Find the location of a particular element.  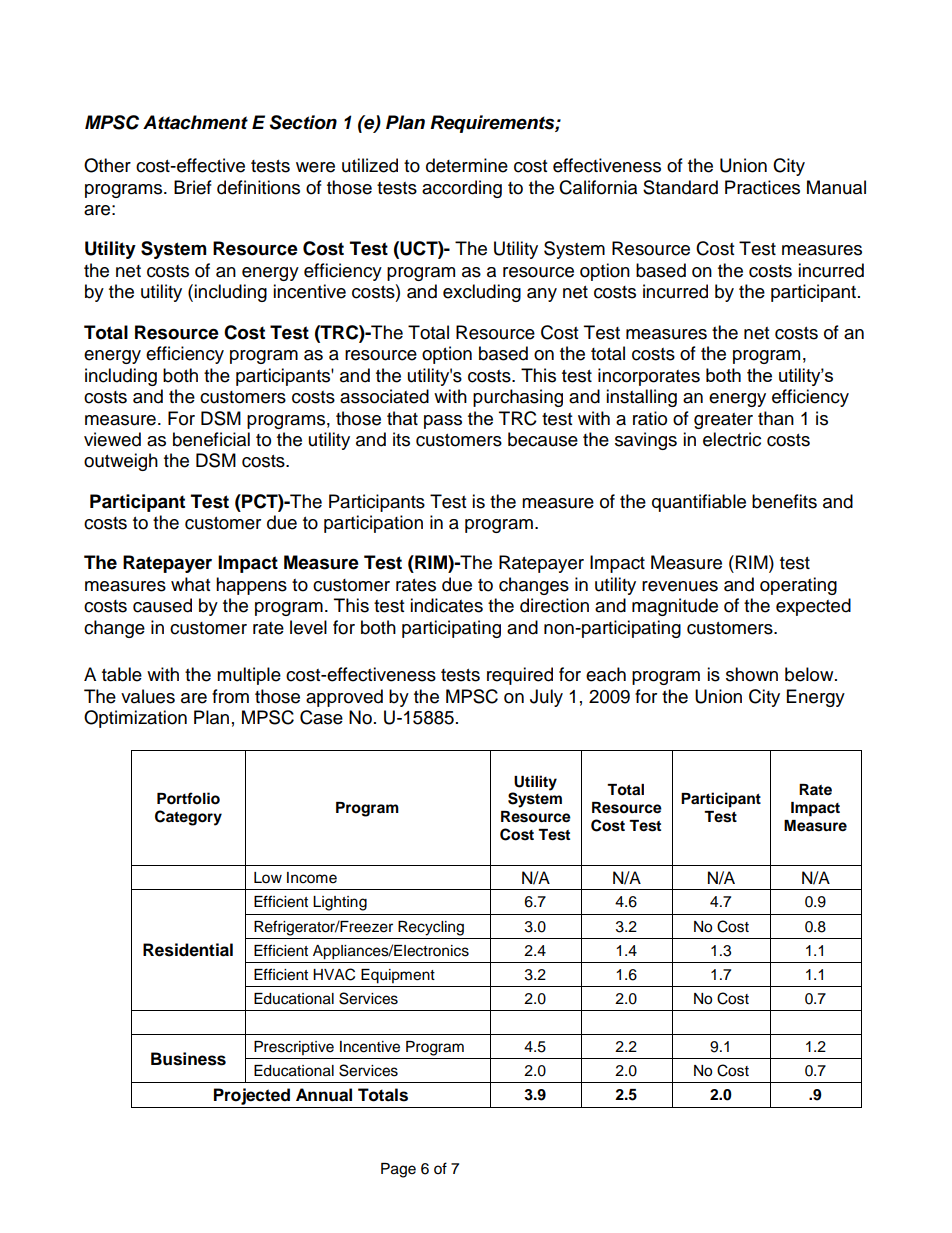

benefits is located at coordinates (784, 501).
